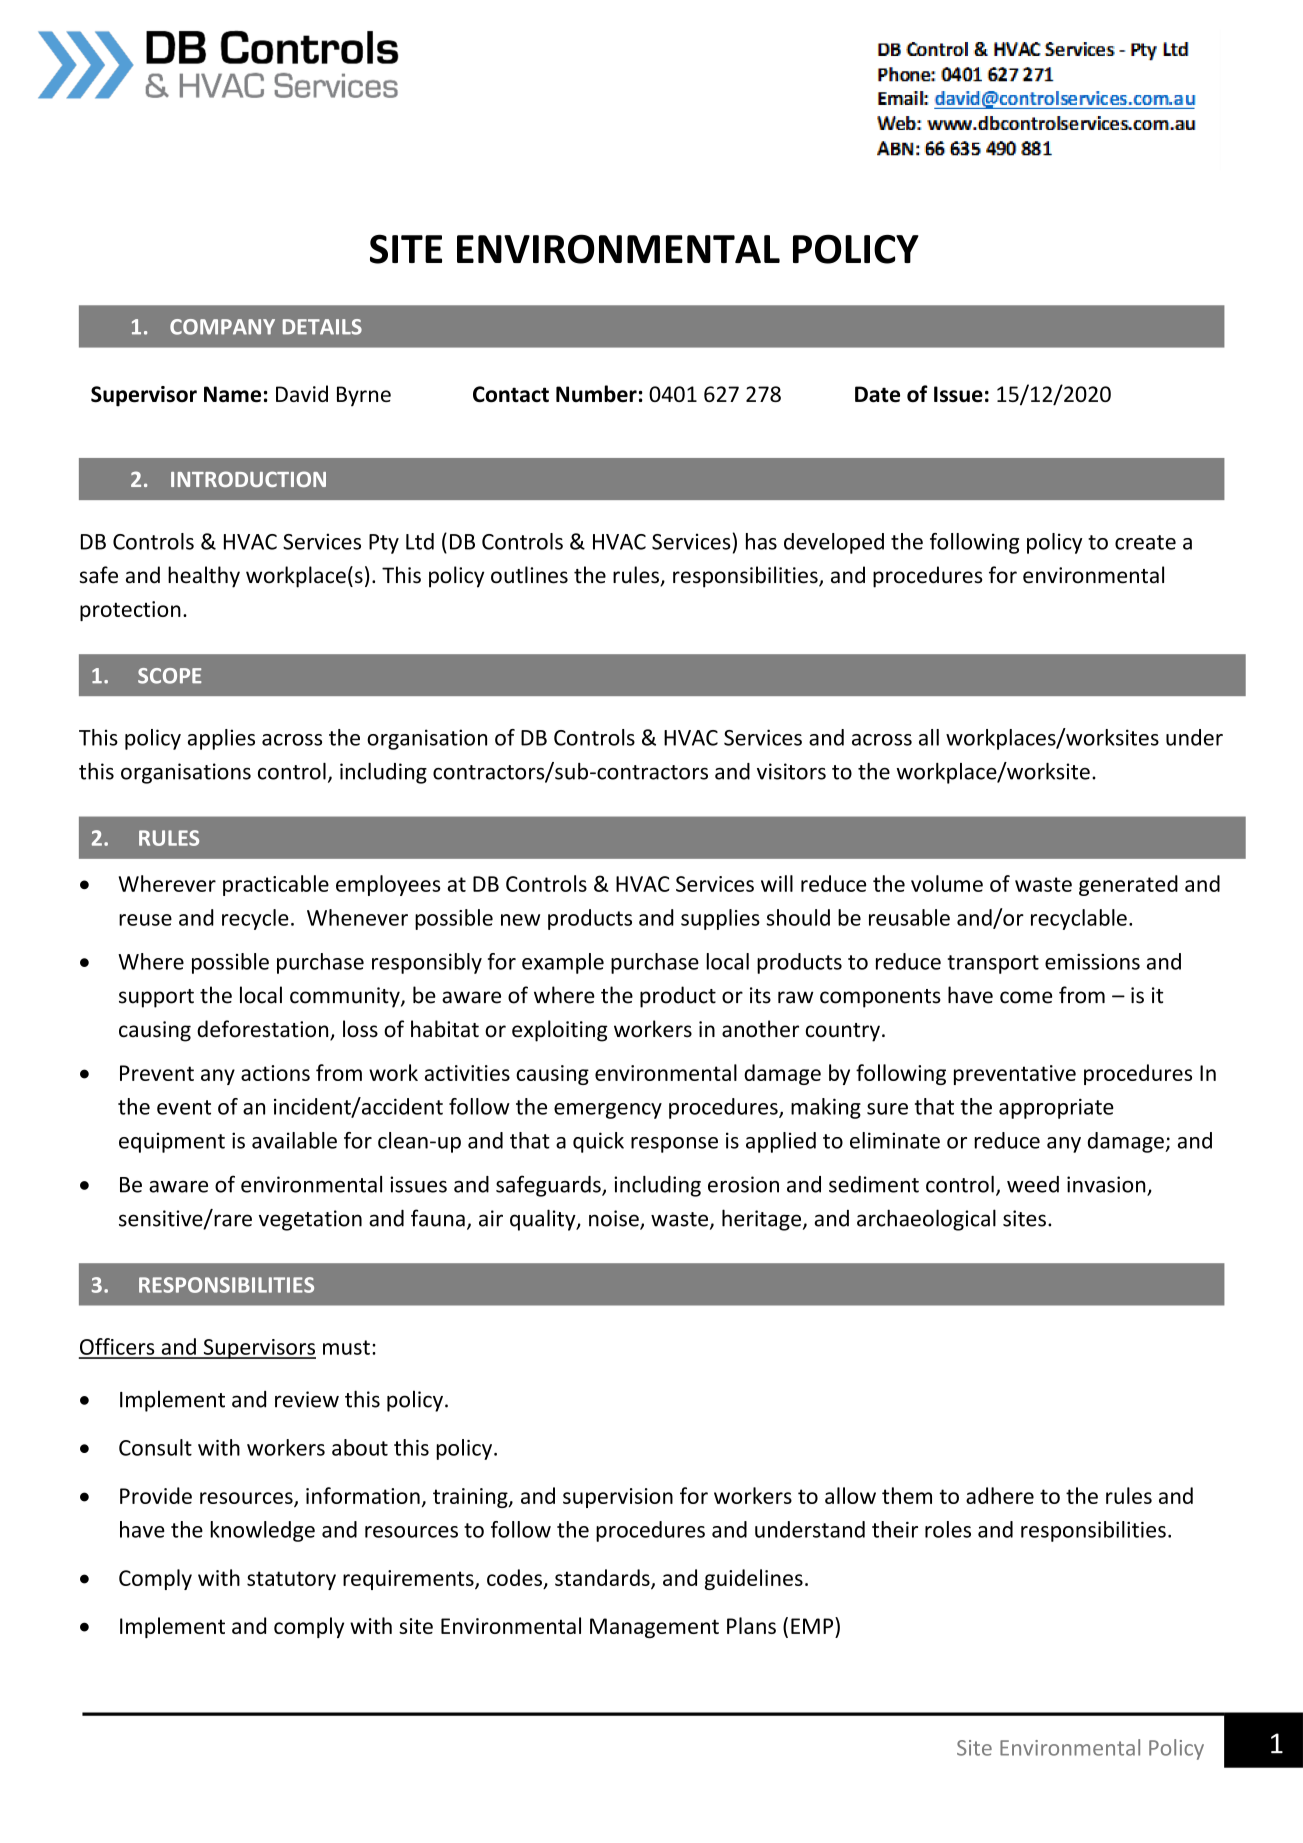  What do you see at coordinates (603, 1578) in the document?
I see `standards` at bounding box center [603, 1578].
